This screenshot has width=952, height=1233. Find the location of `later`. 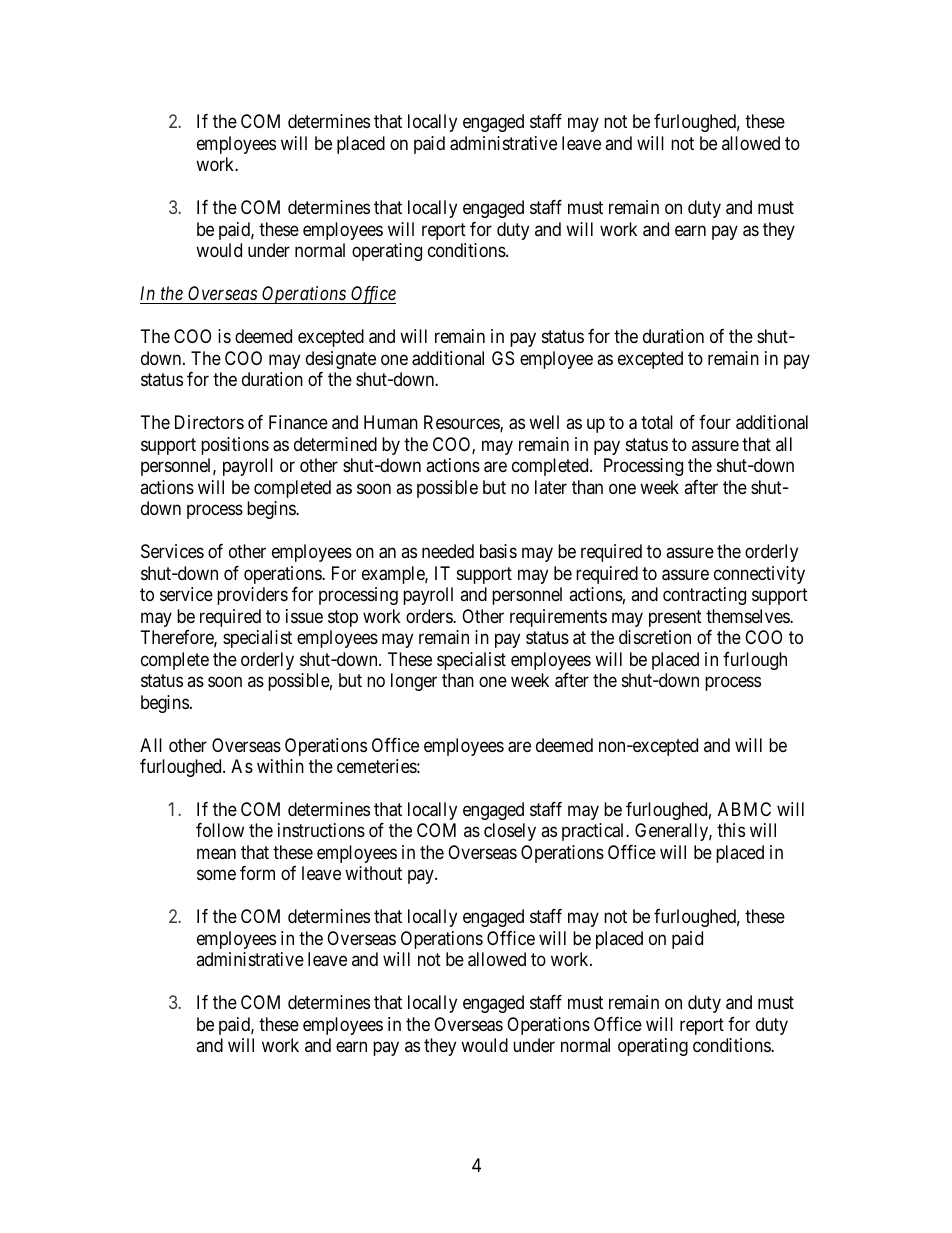

later is located at coordinates (551, 487).
